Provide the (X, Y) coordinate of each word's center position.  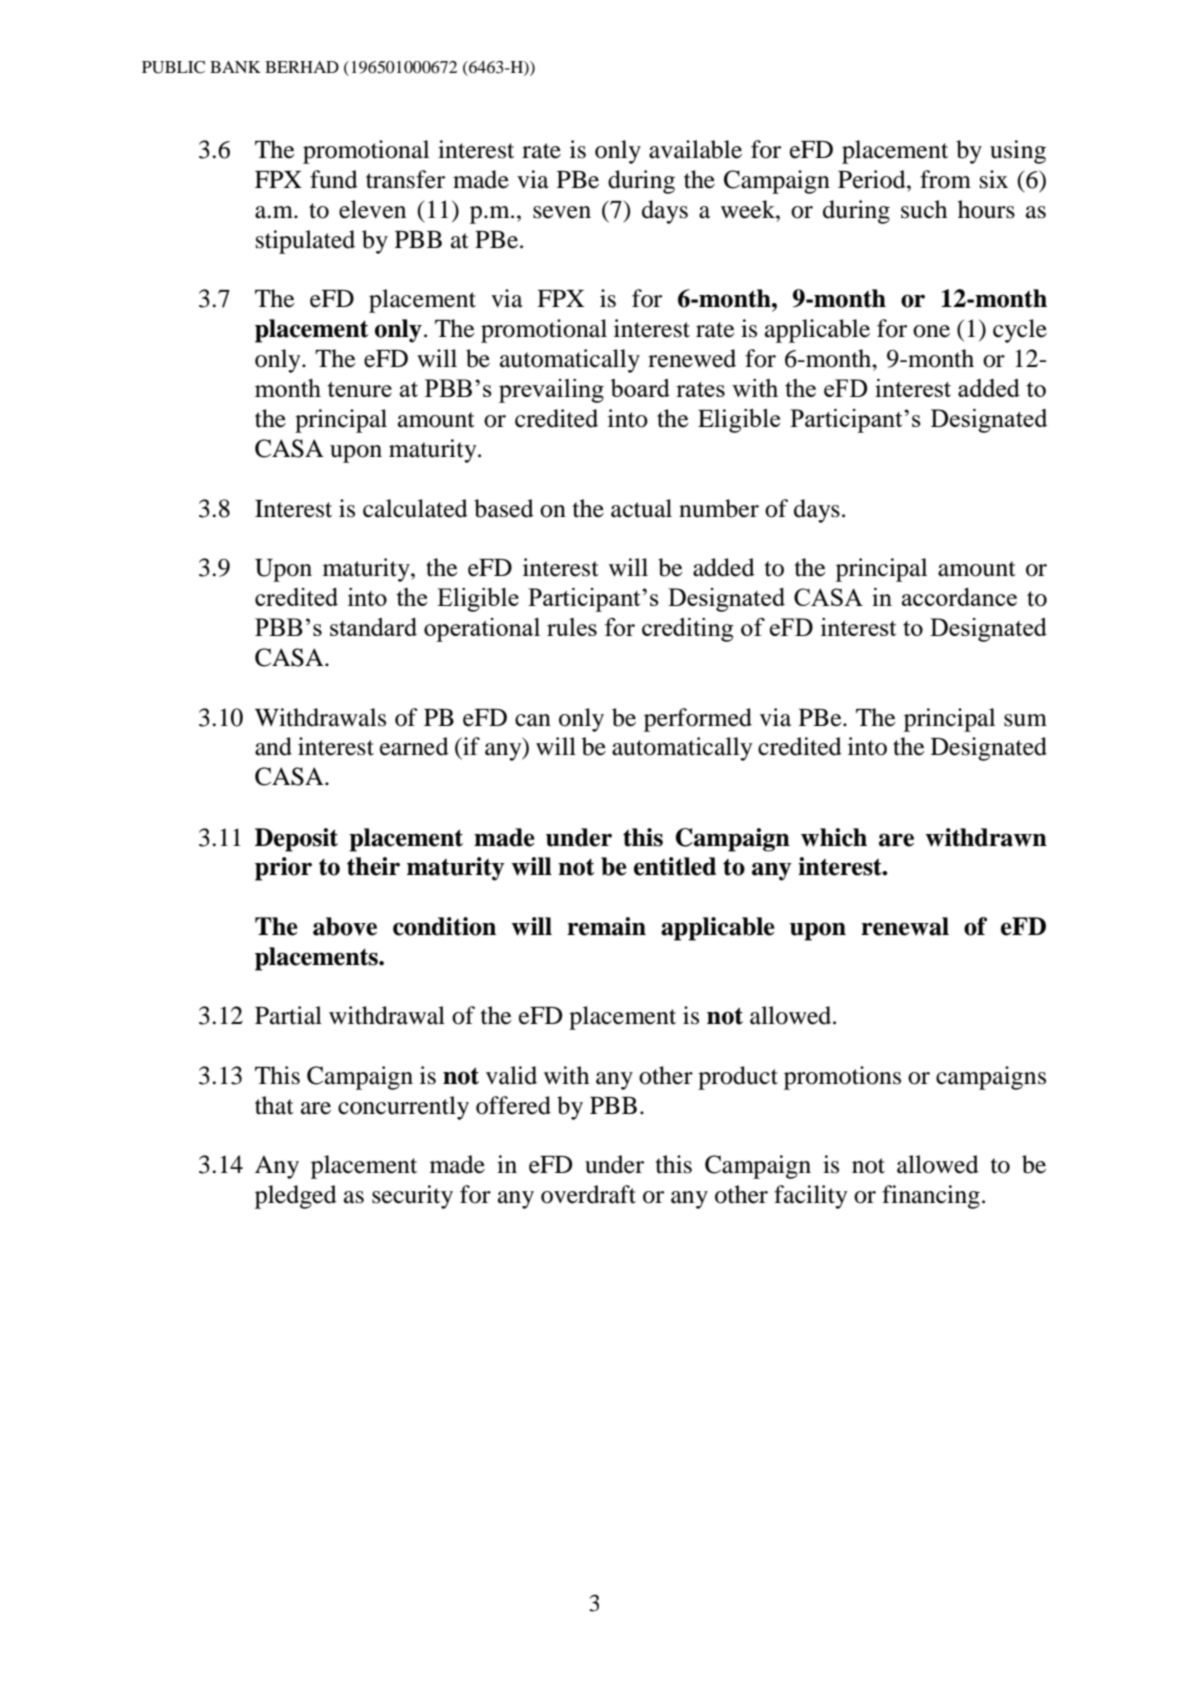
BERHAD (302, 67)
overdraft (588, 1194)
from (945, 179)
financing (931, 1197)
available (695, 149)
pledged (296, 1197)
